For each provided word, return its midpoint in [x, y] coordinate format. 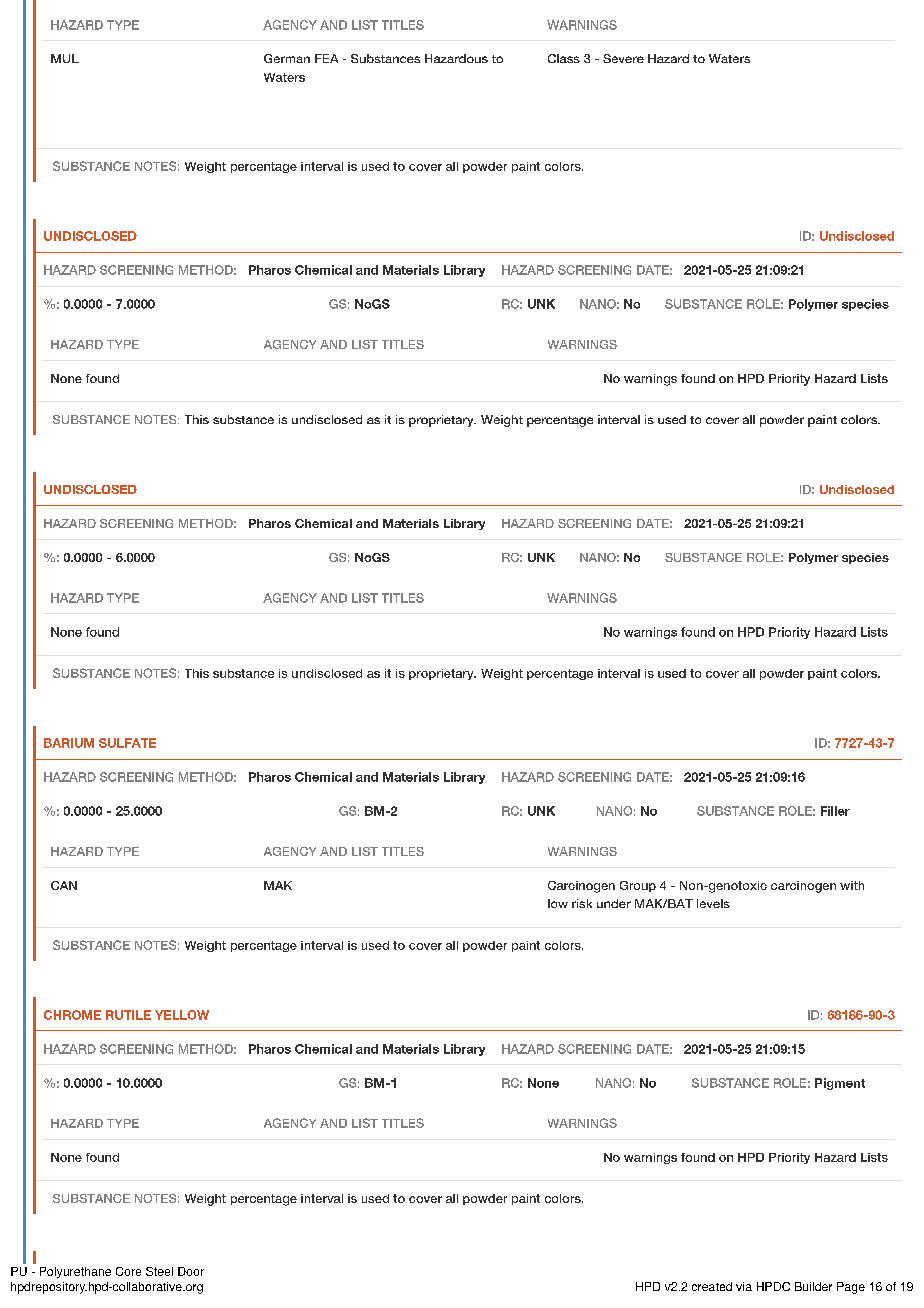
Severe [623, 58]
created [712, 1286]
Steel [159, 1271]
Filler [835, 811]
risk [582, 903]
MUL [65, 58]
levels [713, 903]
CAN [64, 885]
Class [564, 58]
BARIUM [69, 743]
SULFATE [127, 743]
